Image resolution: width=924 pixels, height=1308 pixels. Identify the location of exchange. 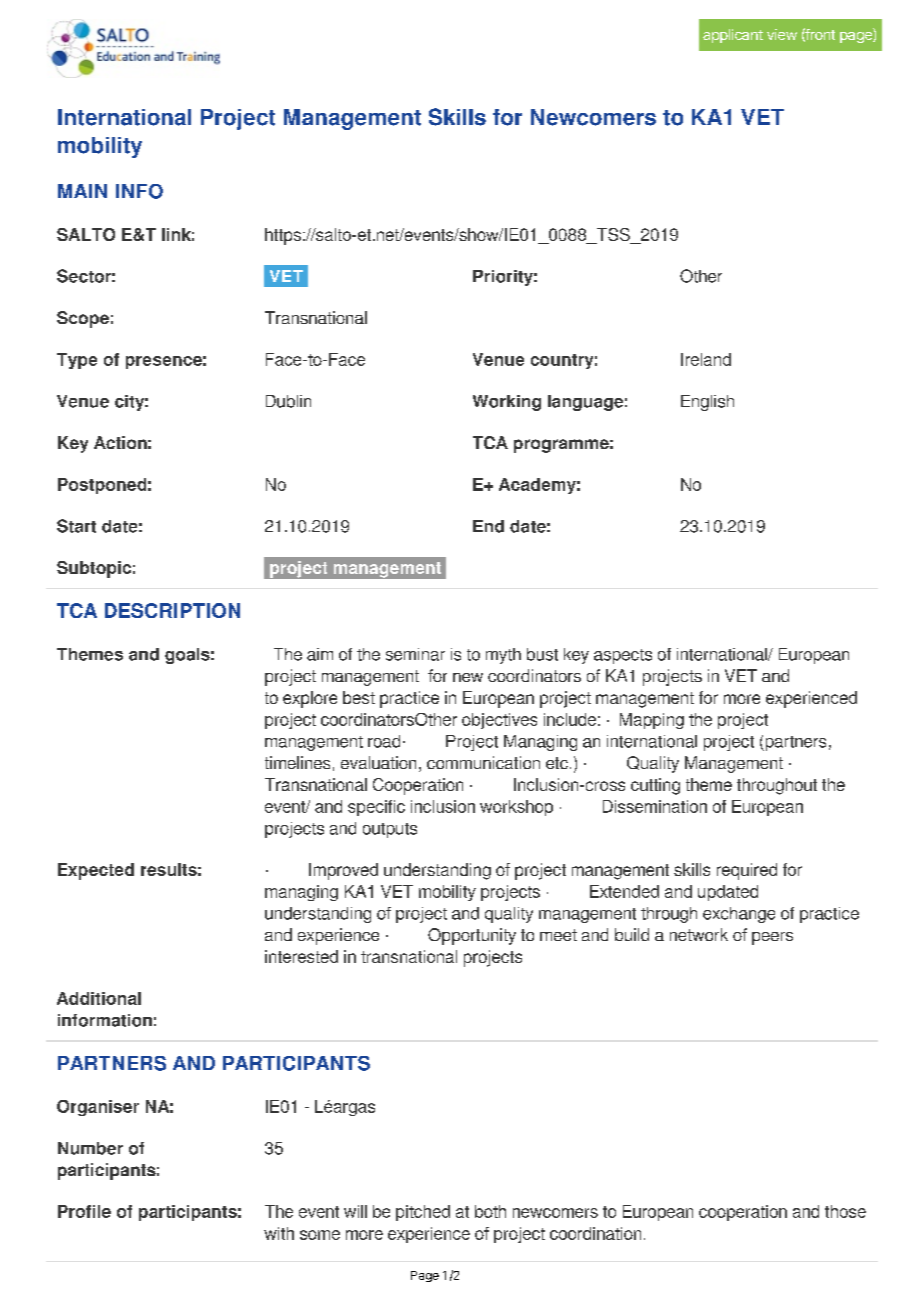
(739, 915).
